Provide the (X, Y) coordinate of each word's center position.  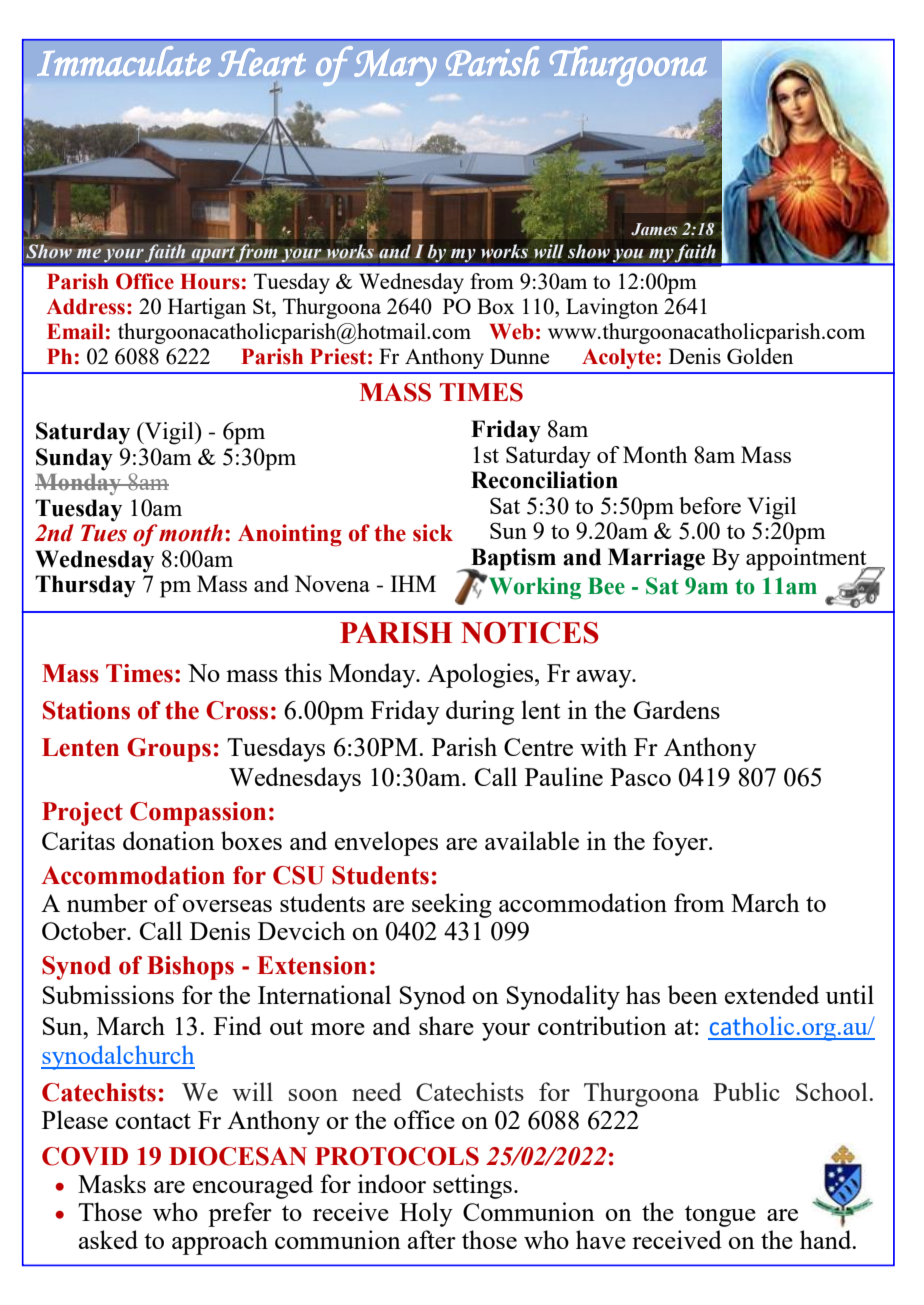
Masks (112, 1183)
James (654, 229)
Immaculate (124, 61)
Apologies (481, 675)
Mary (394, 66)
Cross (237, 710)
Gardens (677, 709)
